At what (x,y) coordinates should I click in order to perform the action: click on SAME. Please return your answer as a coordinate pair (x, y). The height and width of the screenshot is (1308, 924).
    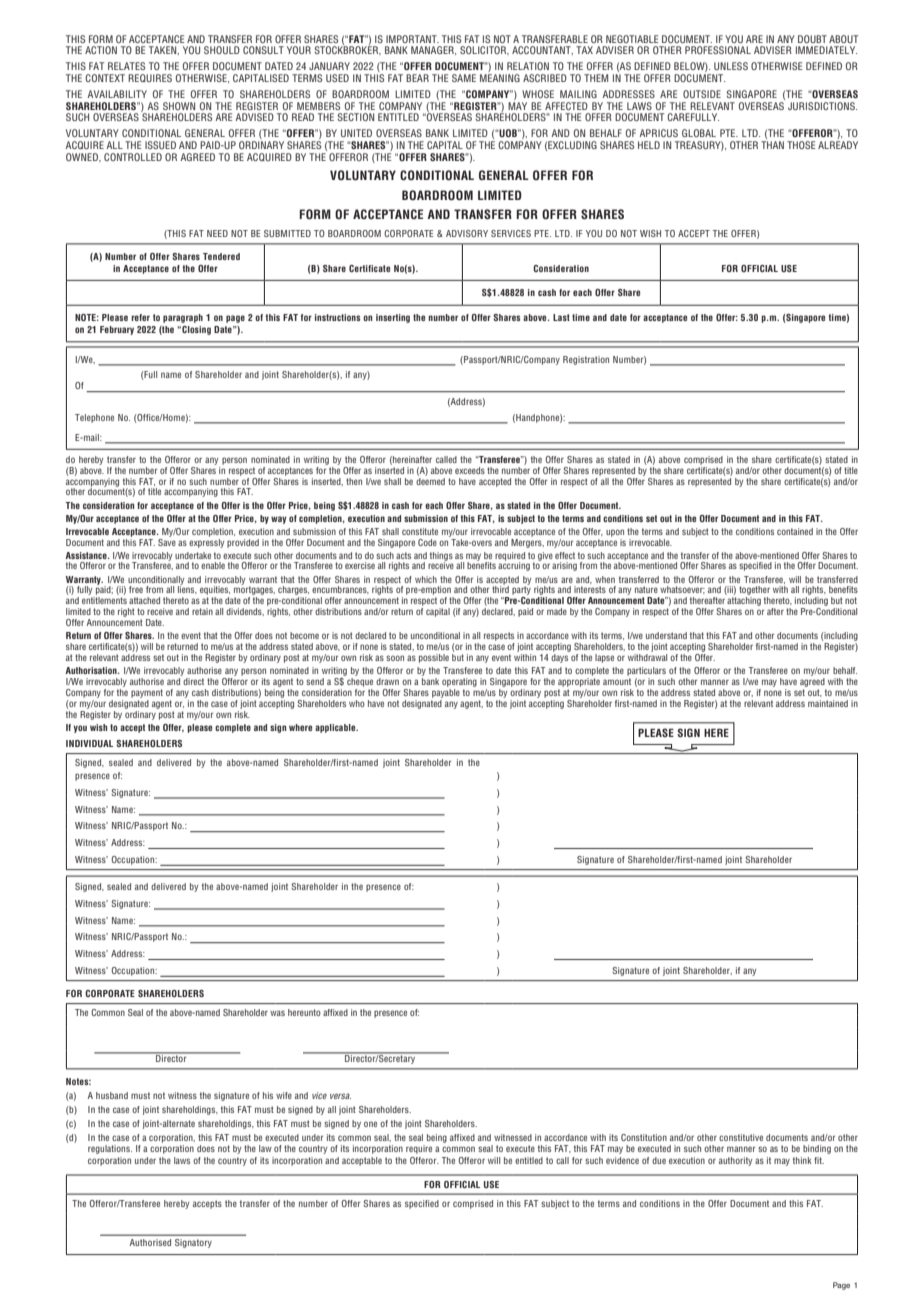
    Looking at the image, I should click on (464, 78).
